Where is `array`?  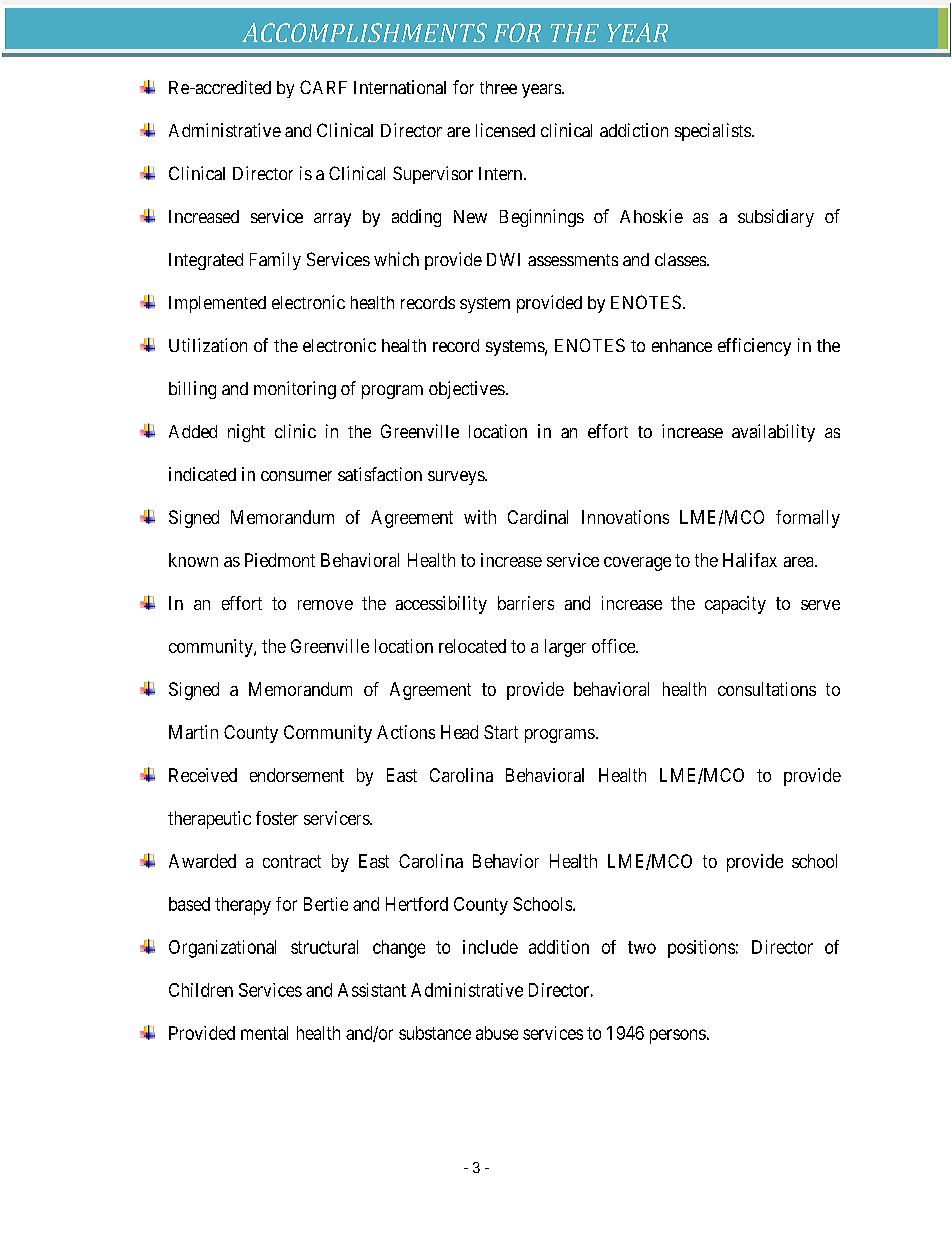
array is located at coordinates (332, 220).
